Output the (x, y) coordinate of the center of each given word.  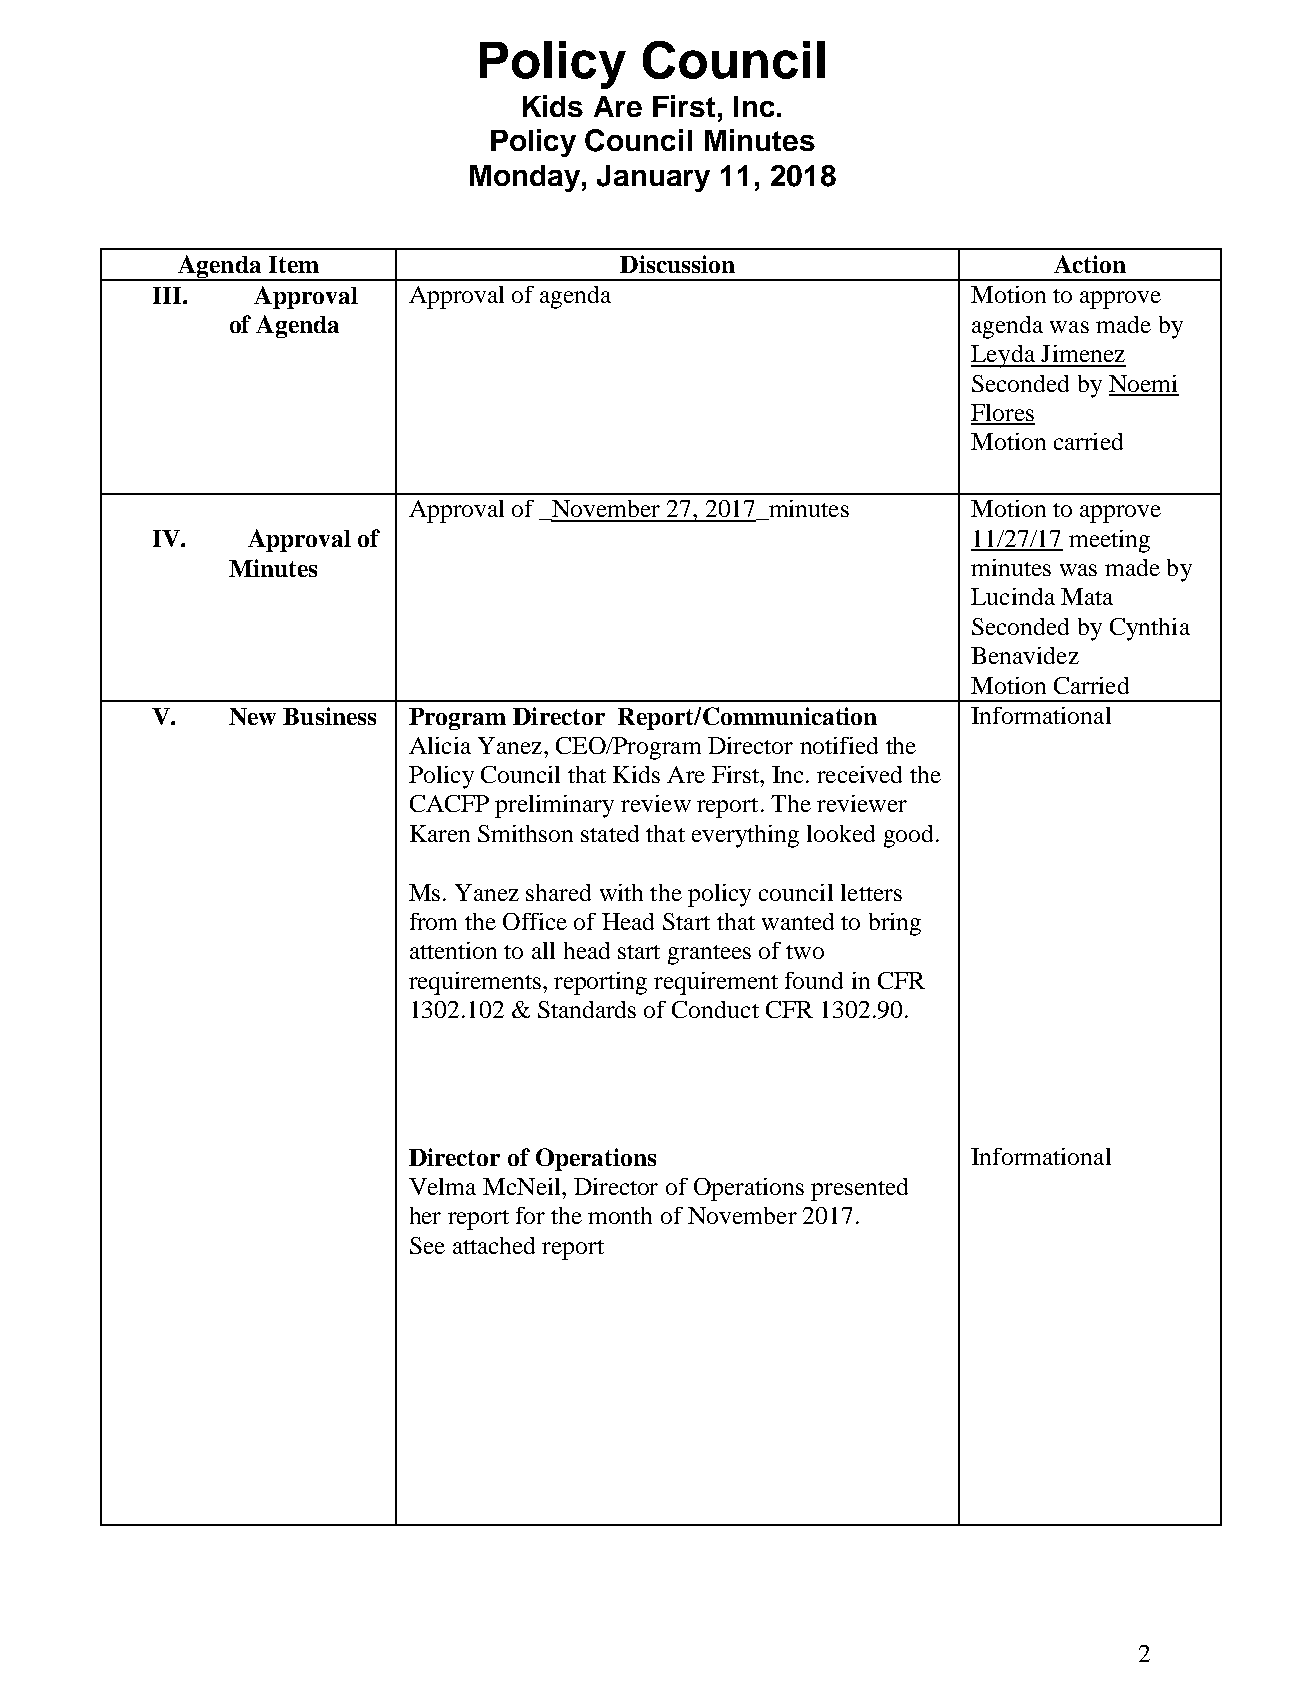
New (252, 716)
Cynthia (1150, 629)
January (653, 178)
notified (839, 745)
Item (294, 264)
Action (1090, 264)
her (425, 1215)
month (620, 1215)
